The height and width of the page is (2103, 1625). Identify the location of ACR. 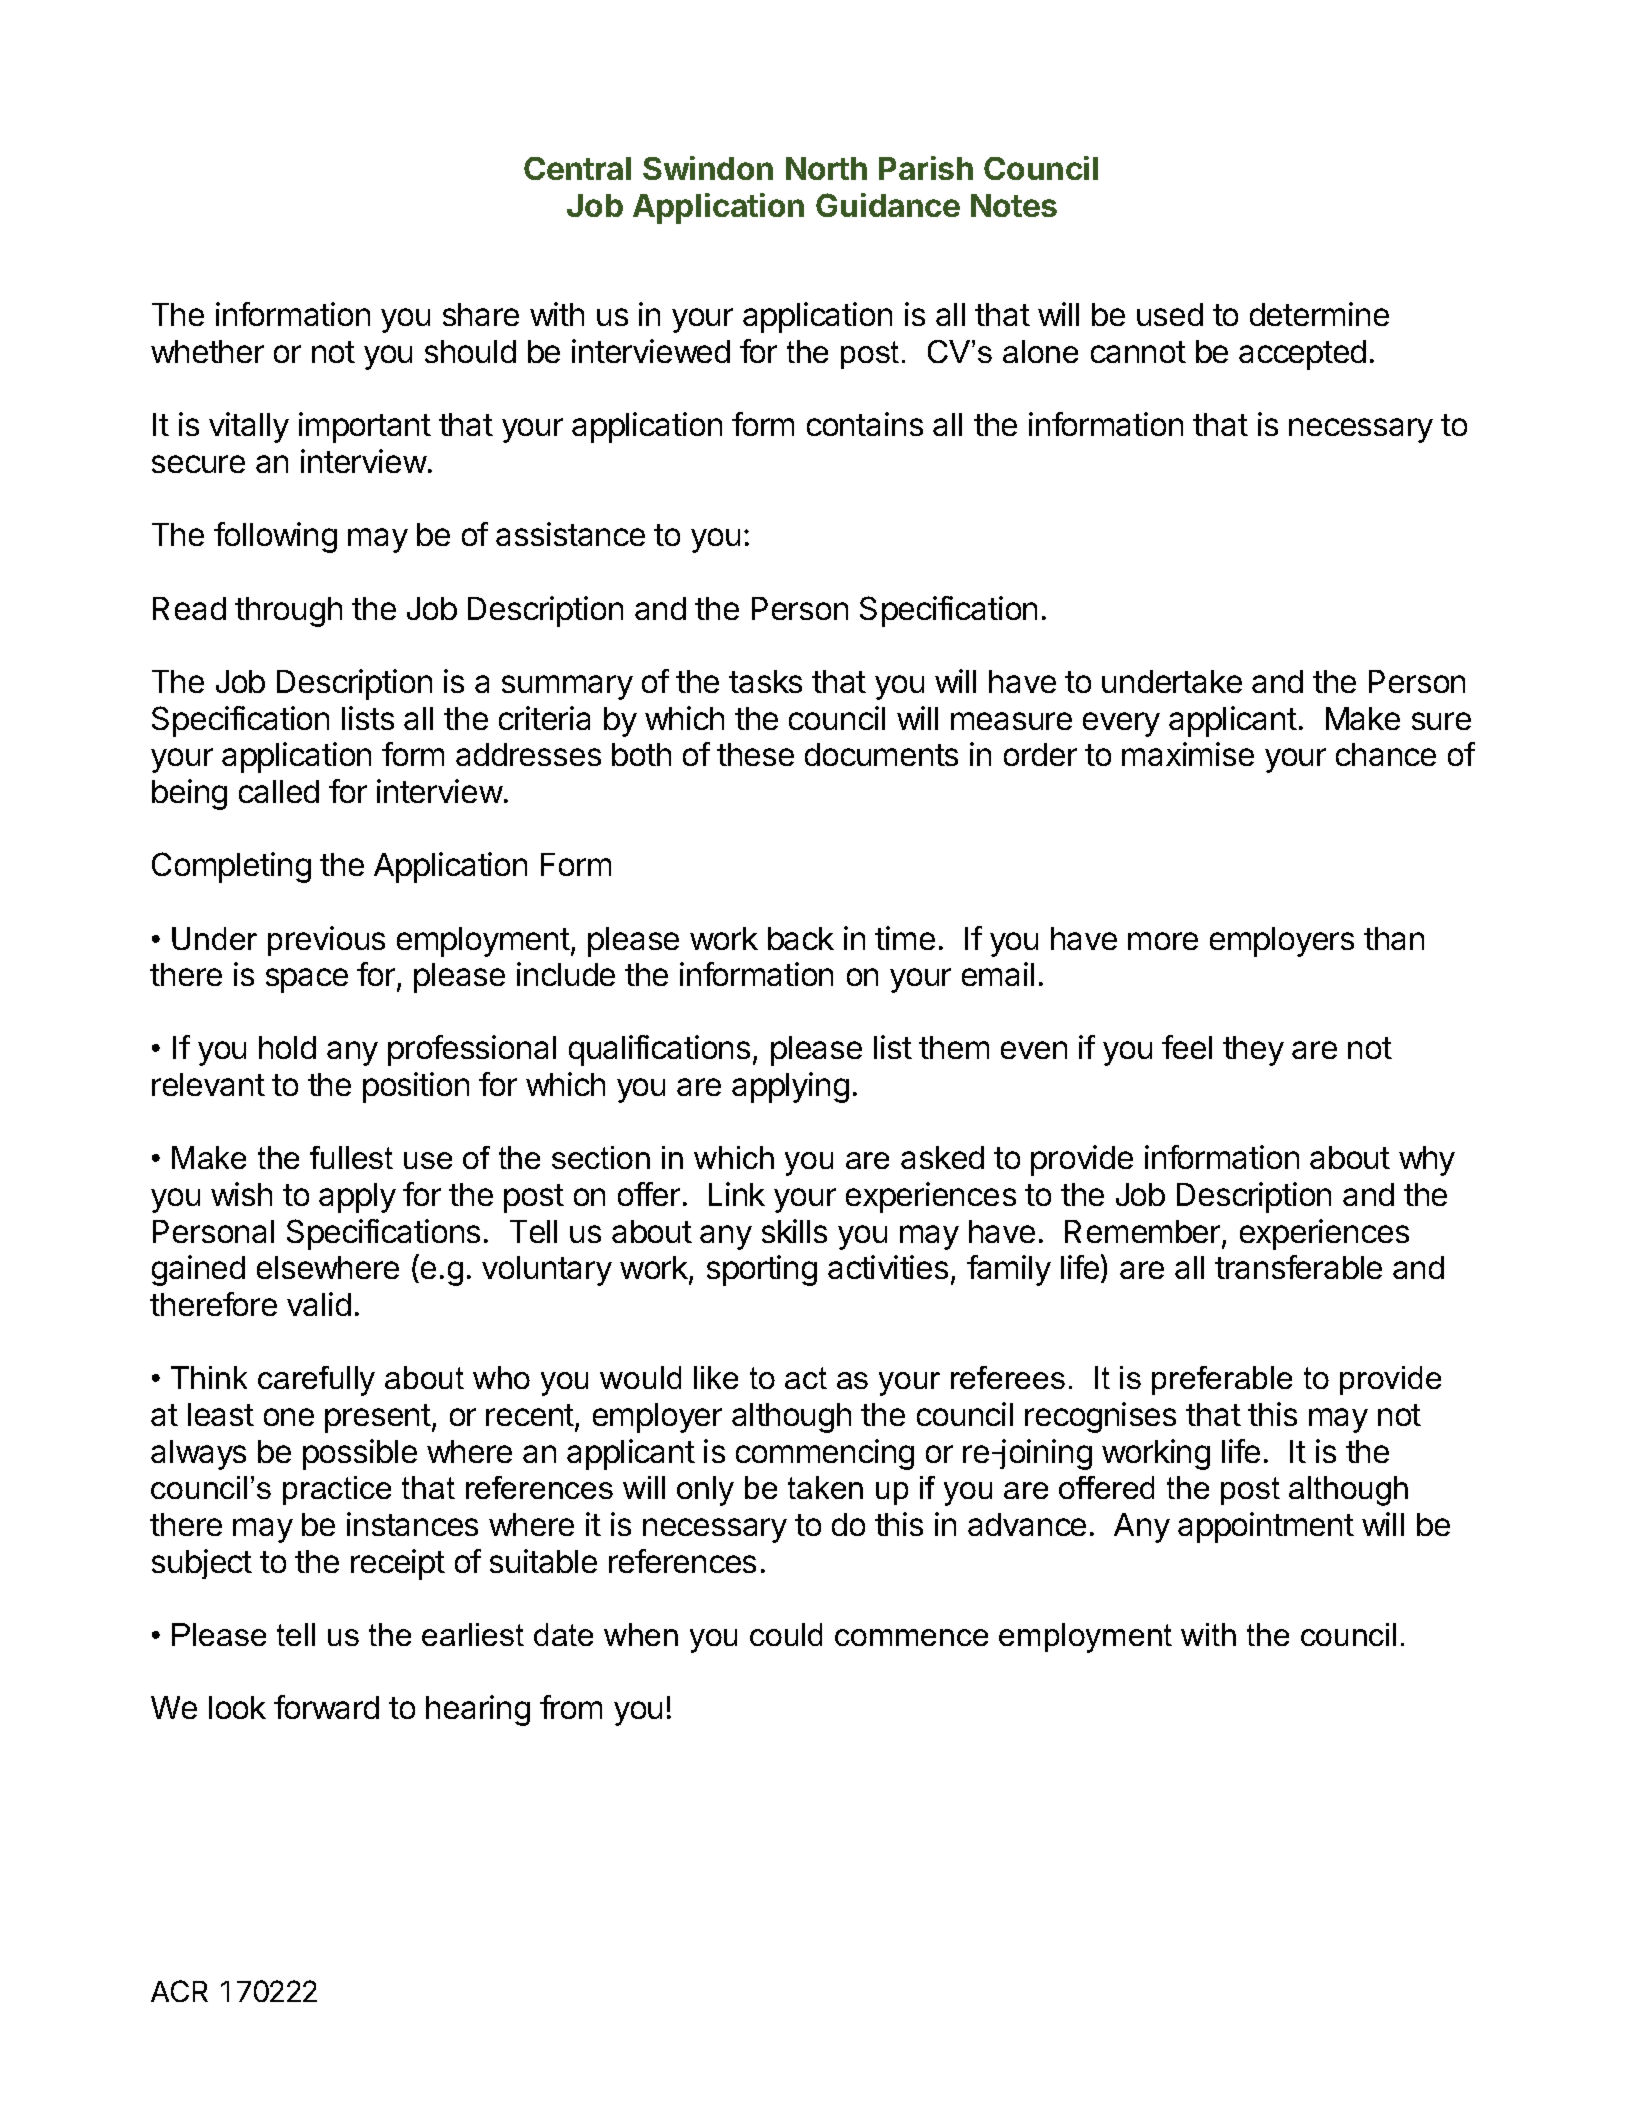
(179, 1991).
